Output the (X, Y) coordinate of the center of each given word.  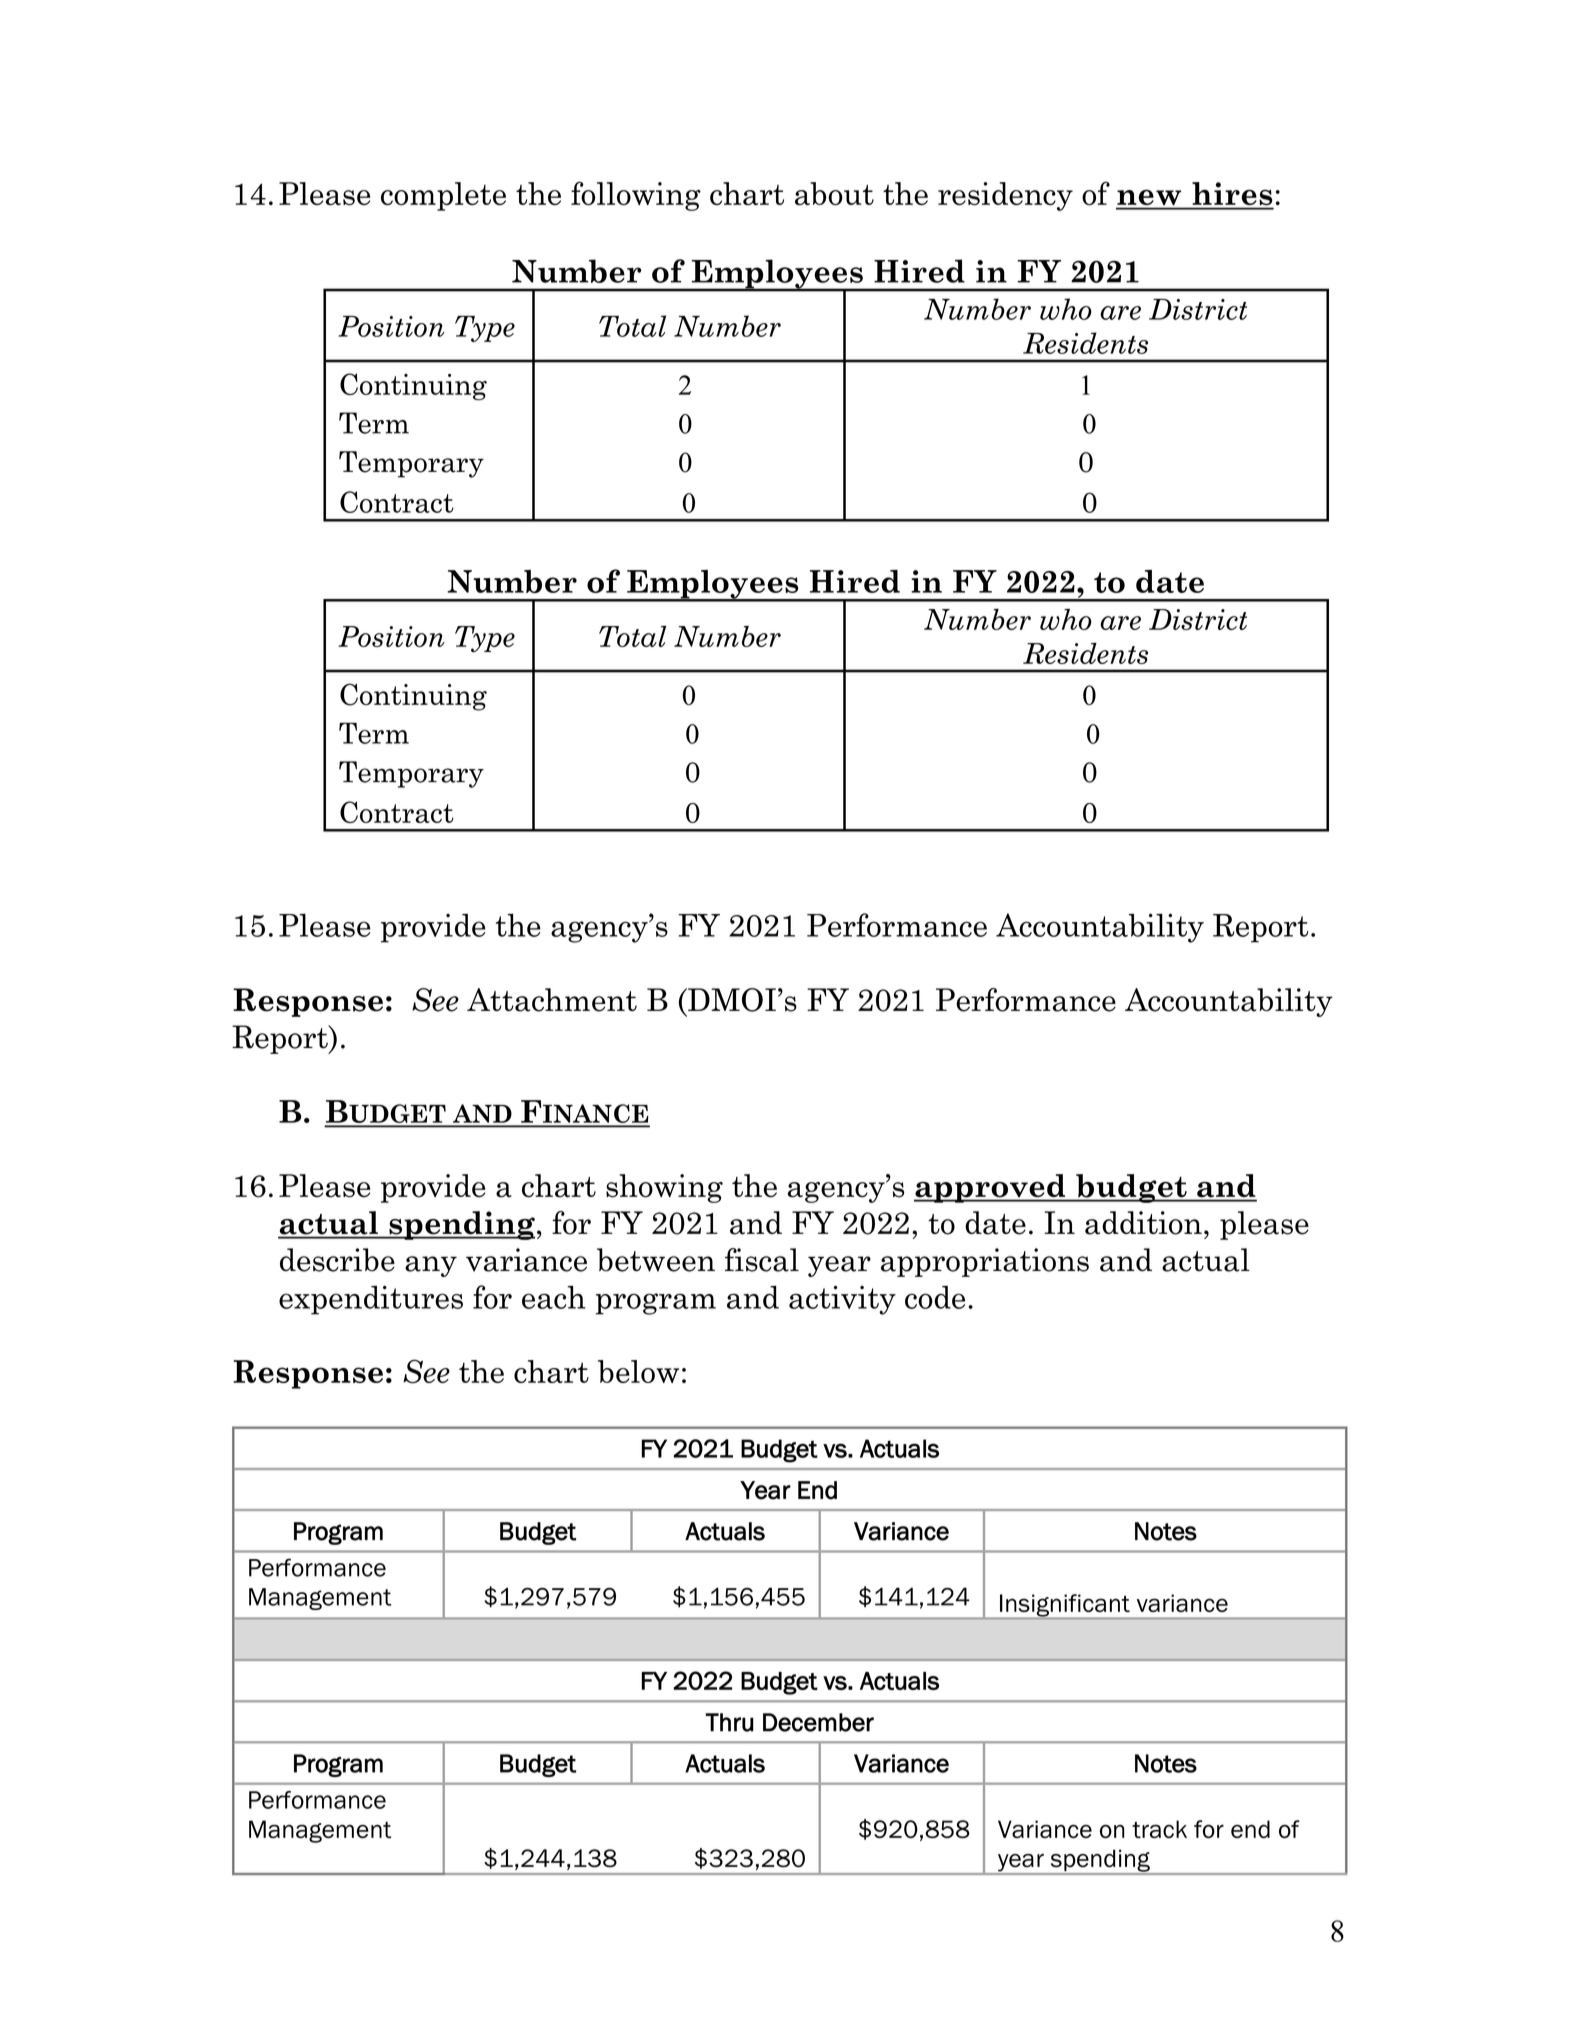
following (636, 196)
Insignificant (1065, 1606)
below (638, 1371)
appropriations (985, 1262)
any (431, 1266)
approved (991, 1188)
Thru (729, 1722)
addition (1143, 1223)
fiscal (762, 1260)
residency (1005, 196)
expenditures (371, 1300)
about (834, 194)
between (656, 1260)
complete (443, 196)
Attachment (552, 1000)
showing (664, 1188)
